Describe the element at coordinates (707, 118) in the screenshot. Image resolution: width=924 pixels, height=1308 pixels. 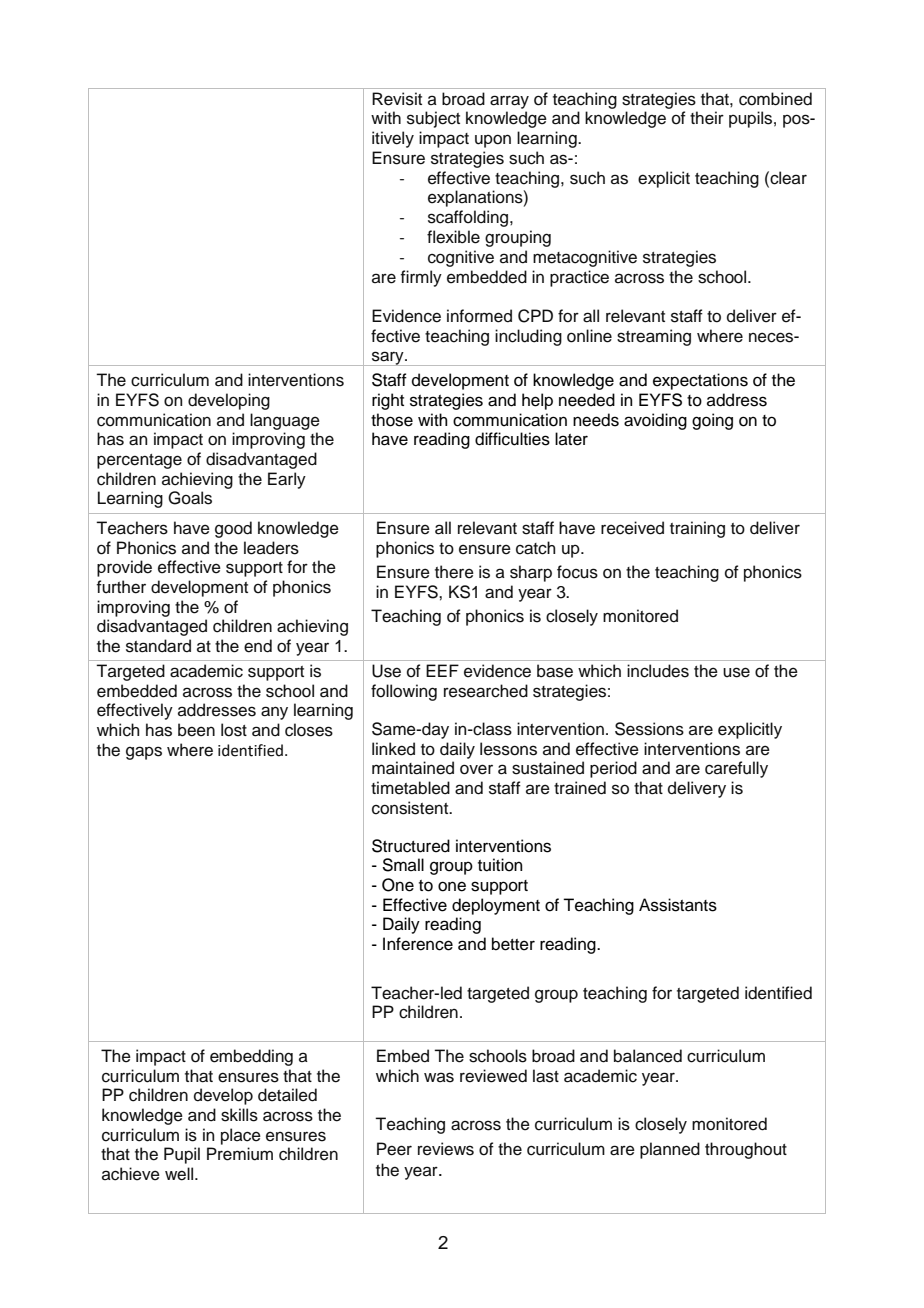
I see `their` at that location.
